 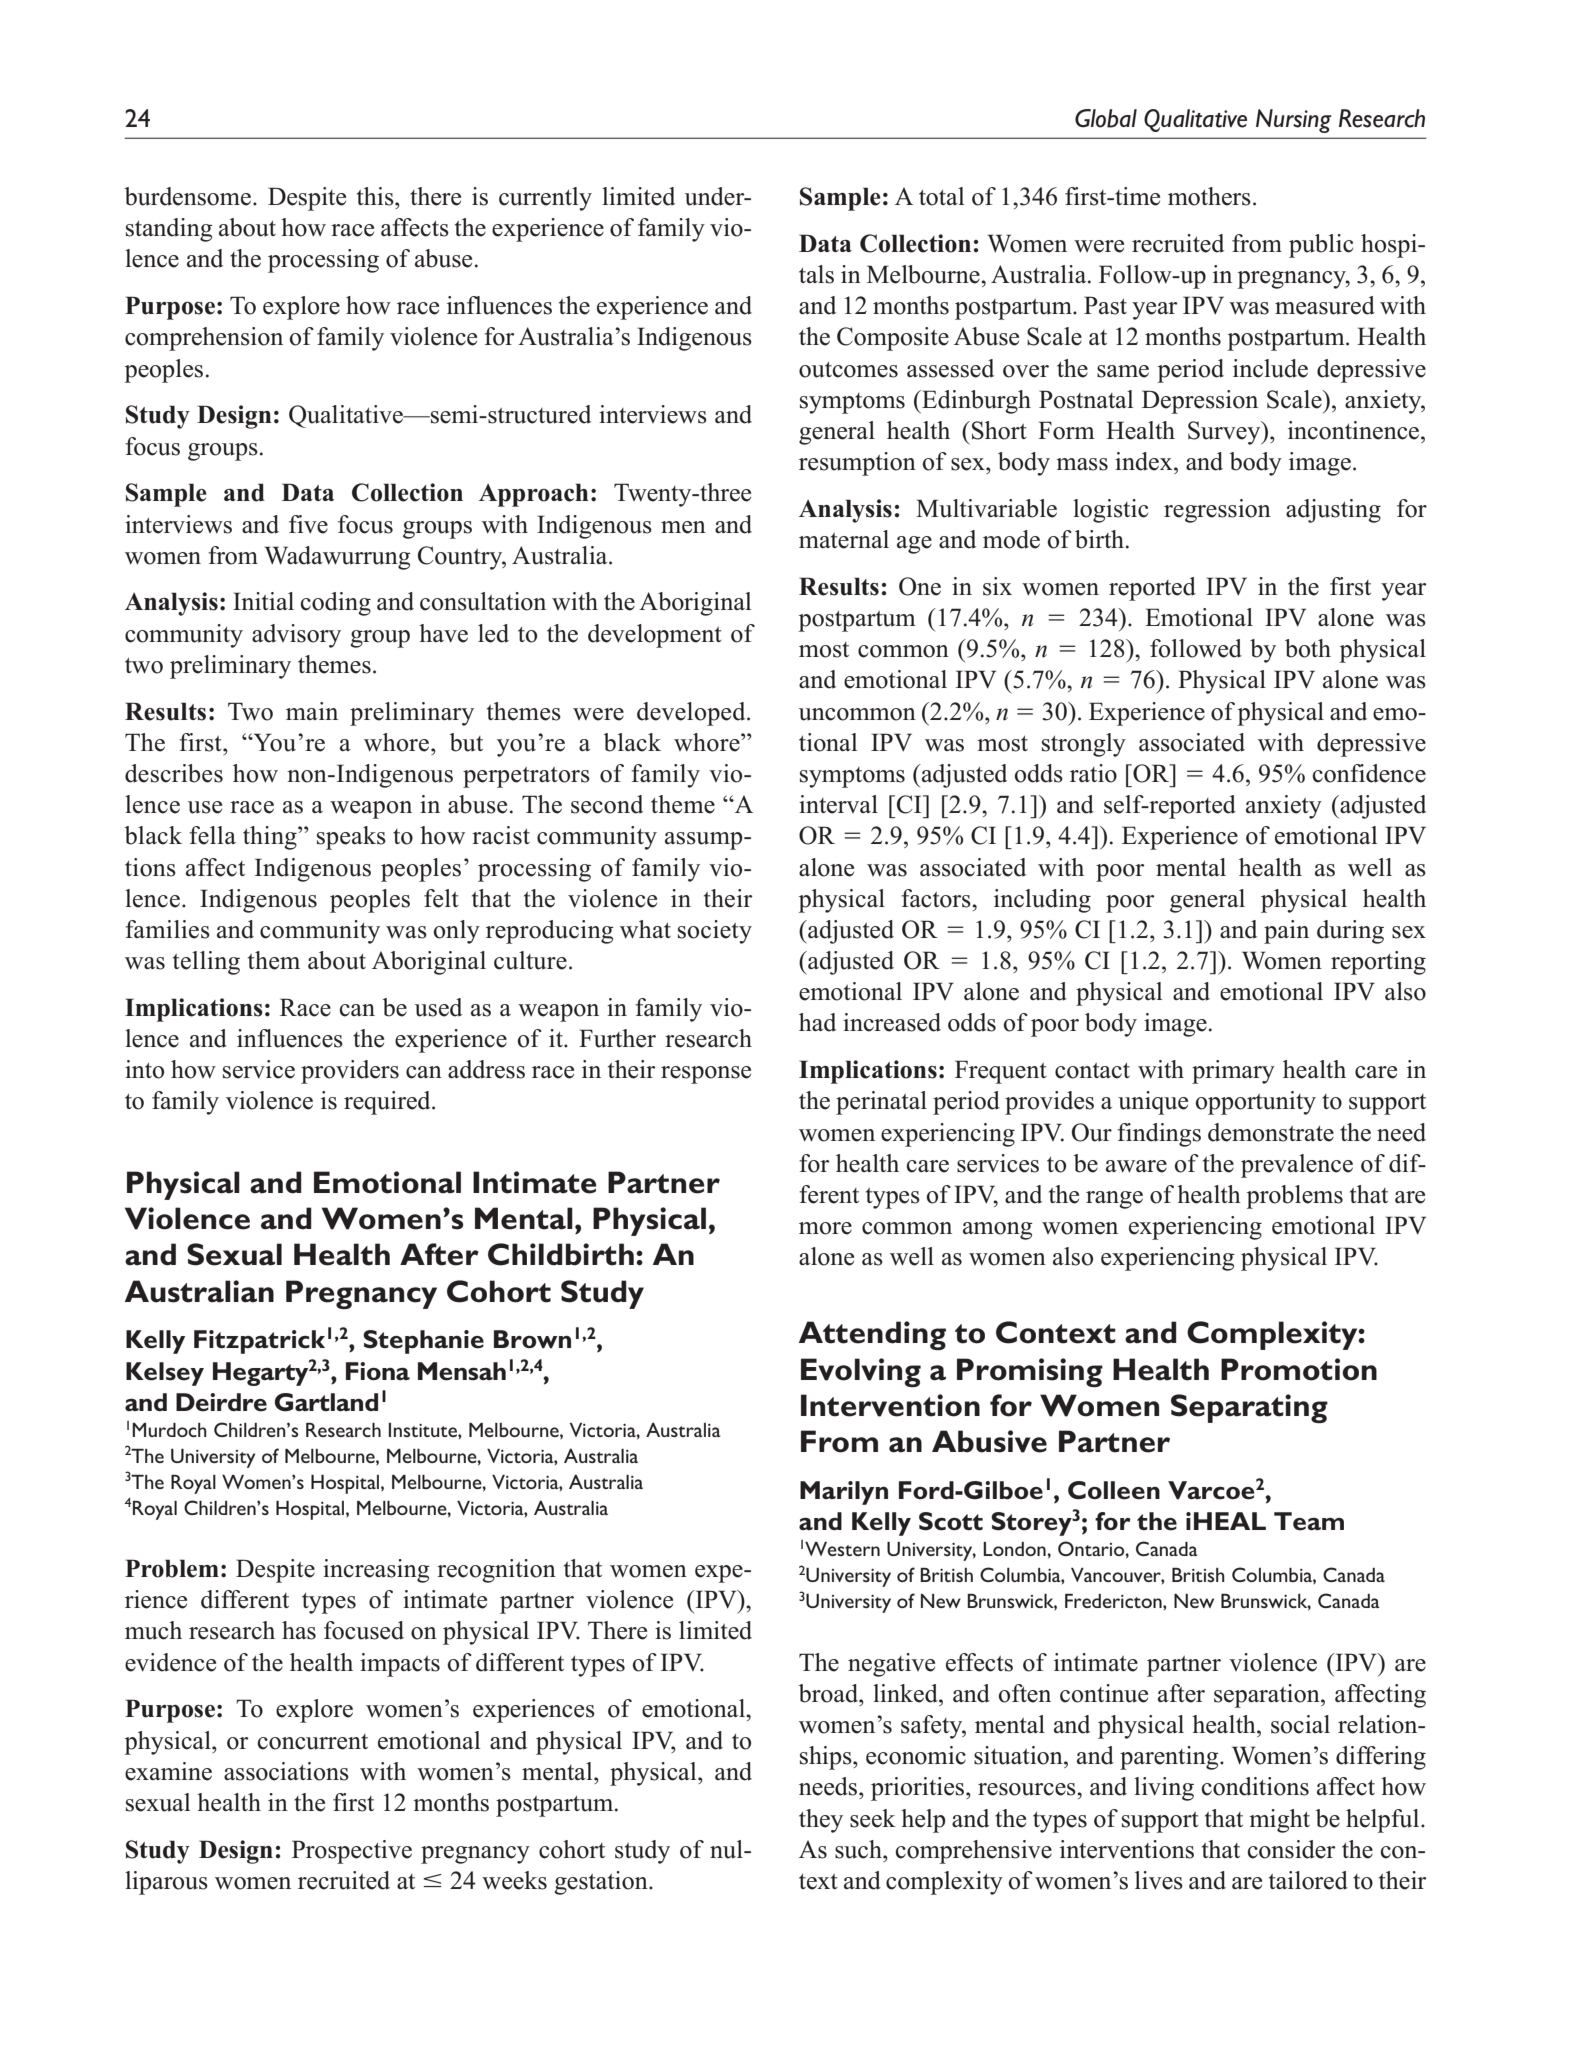 What do you see at coordinates (821, 1821) in the screenshot?
I see `they` at bounding box center [821, 1821].
